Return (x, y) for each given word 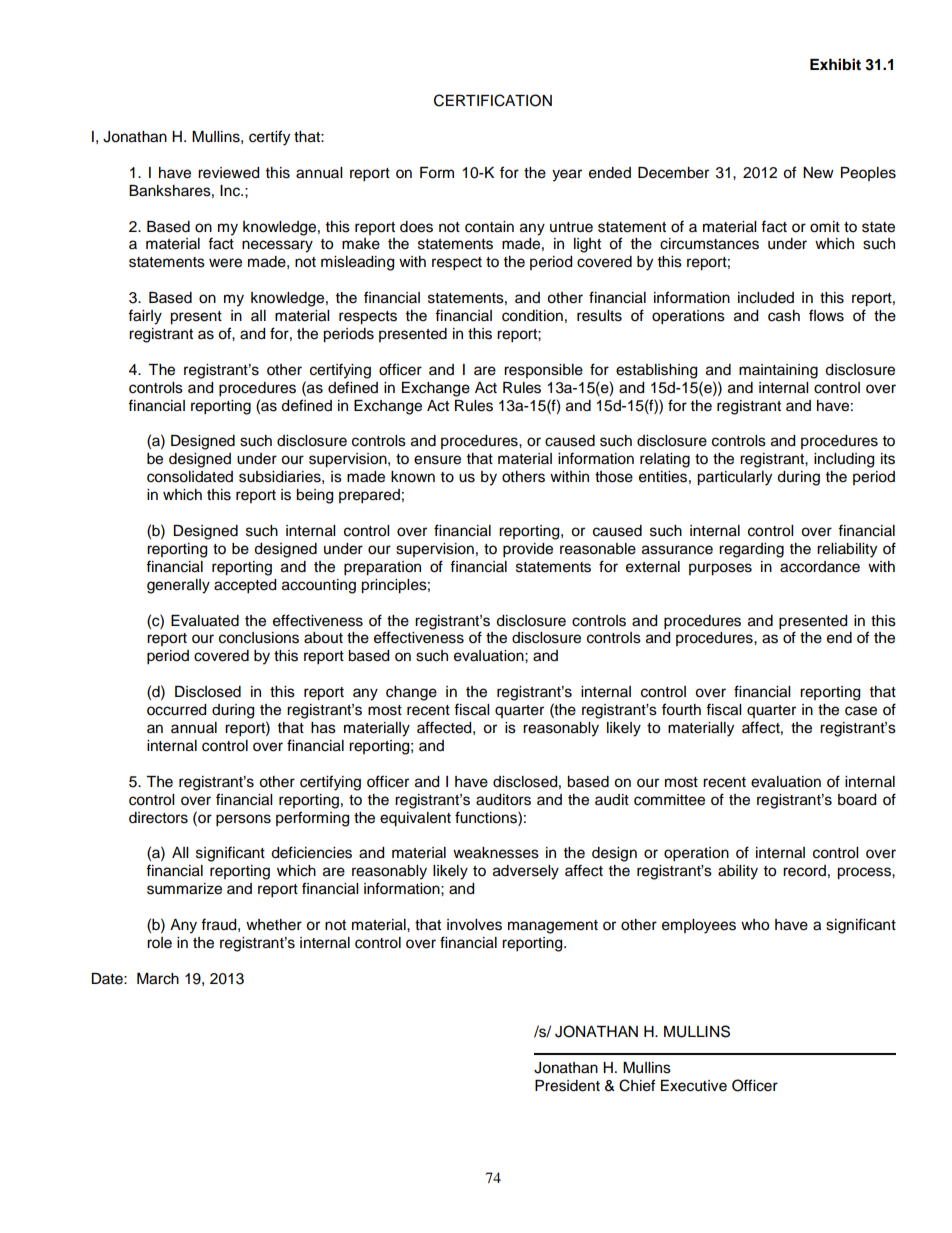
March (158, 979)
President (567, 1086)
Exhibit (835, 64)
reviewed (228, 173)
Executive (694, 1086)
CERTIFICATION (493, 100)
